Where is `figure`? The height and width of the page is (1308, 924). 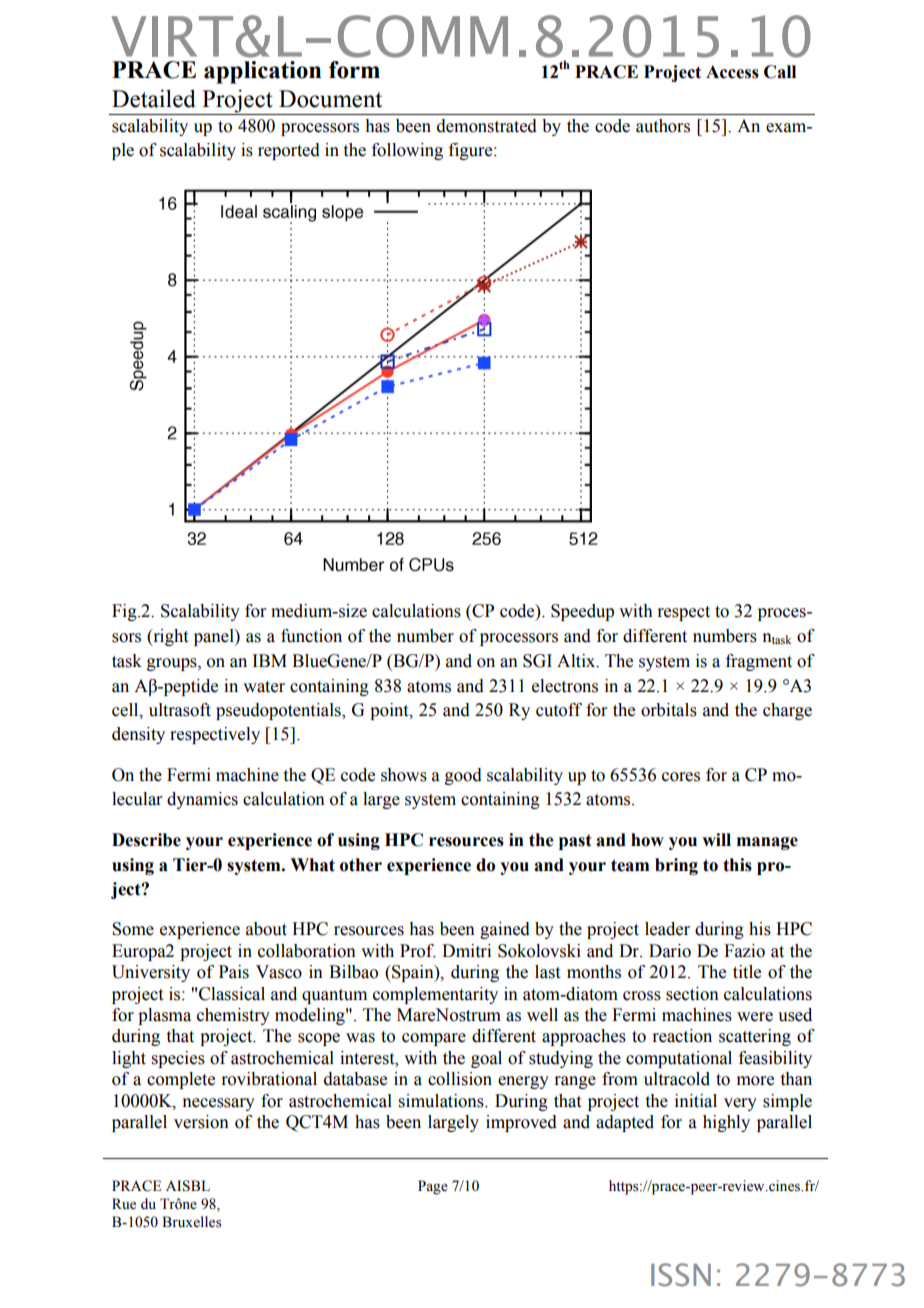 figure is located at coordinates (472, 151).
